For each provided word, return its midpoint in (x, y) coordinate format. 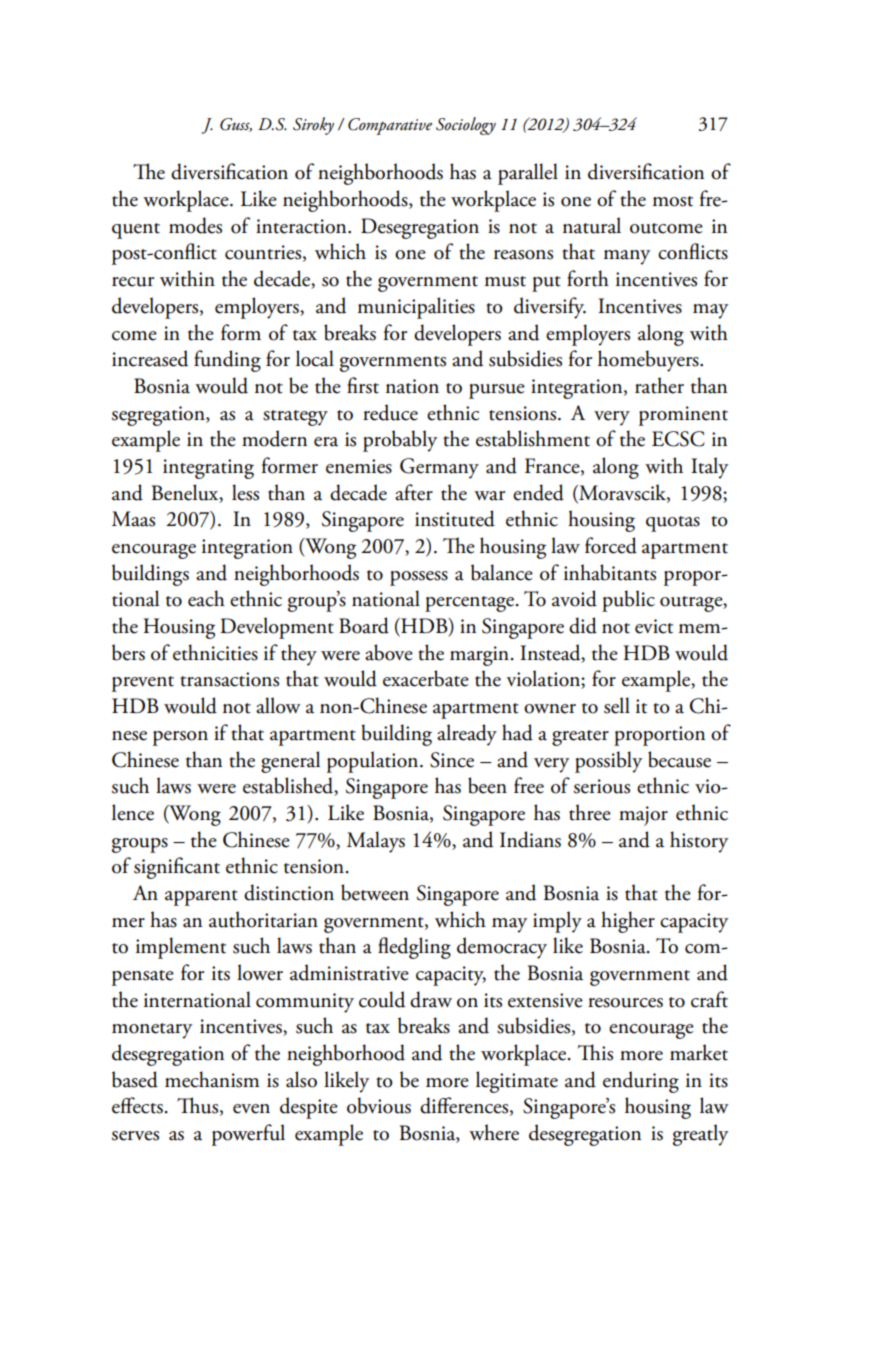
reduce (390, 412)
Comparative (390, 126)
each (206, 598)
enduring (641, 1082)
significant (177, 868)
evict (654, 626)
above (389, 652)
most (673, 201)
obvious (379, 1105)
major (643, 816)
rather (659, 385)
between (375, 892)
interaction (302, 226)
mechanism (212, 1079)
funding (227, 361)
